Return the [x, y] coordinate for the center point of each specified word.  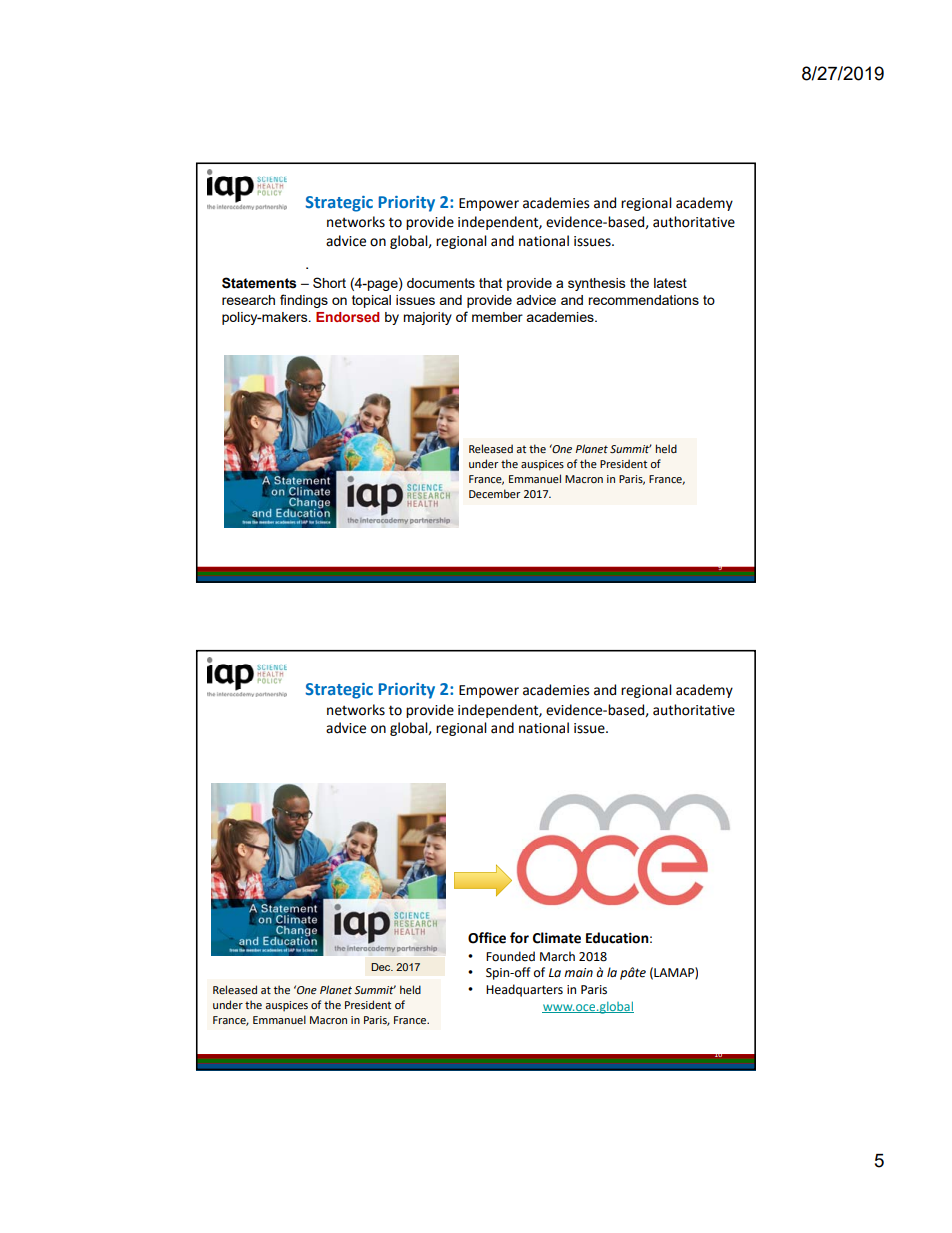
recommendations [643, 300]
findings [304, 301]
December [494, 493]
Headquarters [524, 990]
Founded [510, 956]
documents [441, 283]
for [519, 938]
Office [487, 938]
